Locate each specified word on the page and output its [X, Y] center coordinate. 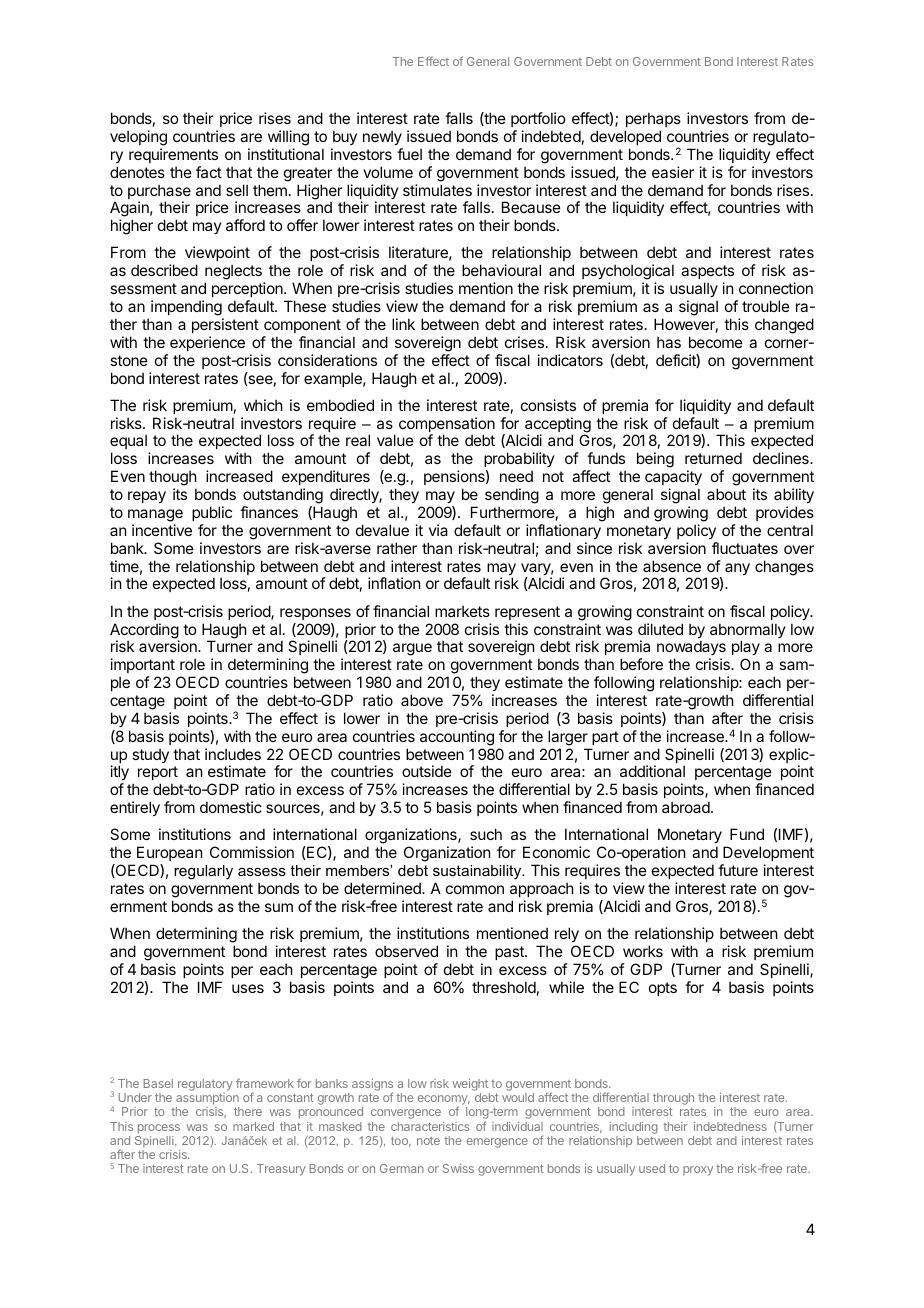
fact [209, 172]
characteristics [430, 1126]
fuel [409, 154]
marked [253, 1126]
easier [673, 172]
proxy [698, 1171]
